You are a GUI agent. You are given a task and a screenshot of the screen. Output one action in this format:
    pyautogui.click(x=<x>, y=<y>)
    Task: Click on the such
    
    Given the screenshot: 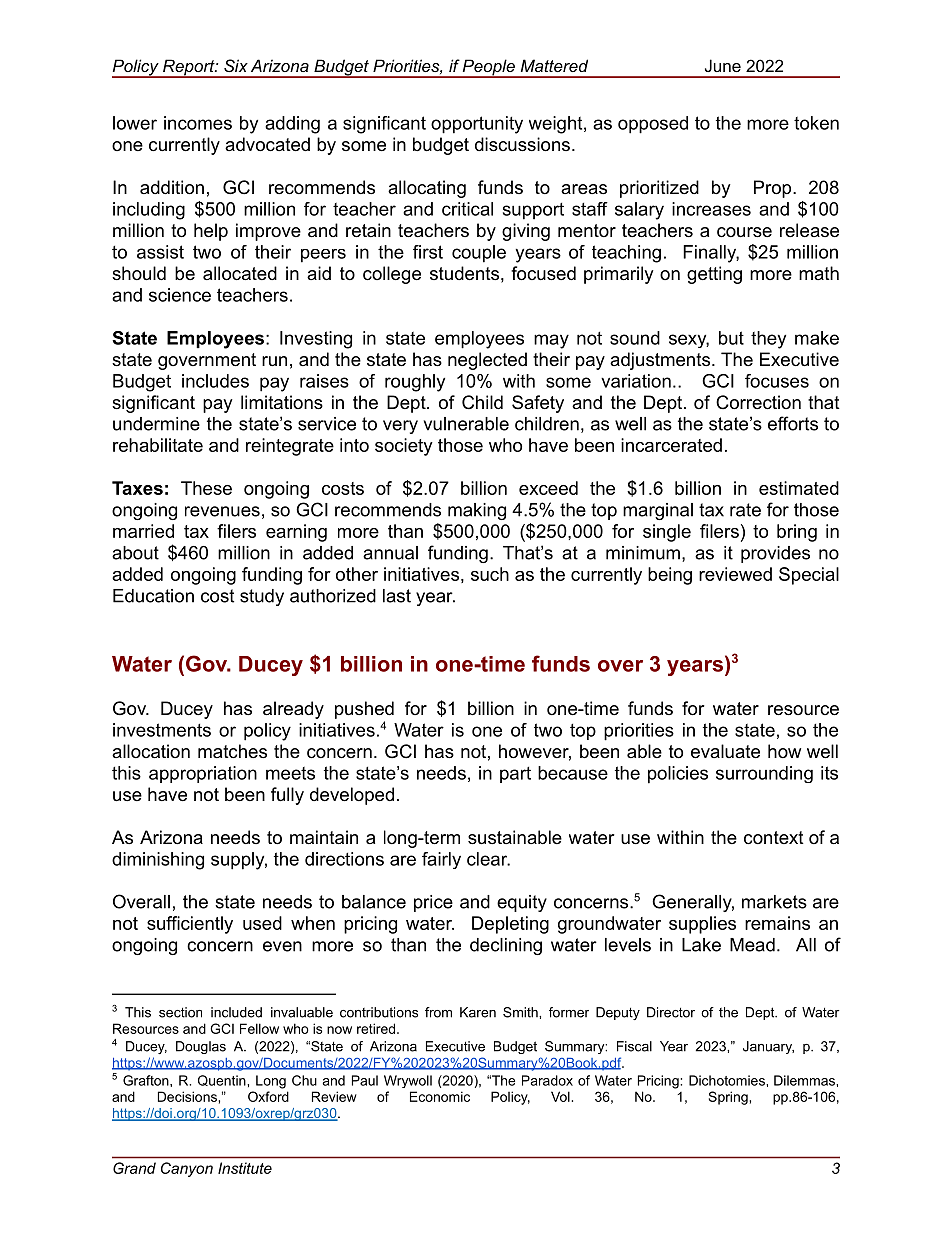 What is the action you would take?
    pyautogui.click(x=490, y=574)
